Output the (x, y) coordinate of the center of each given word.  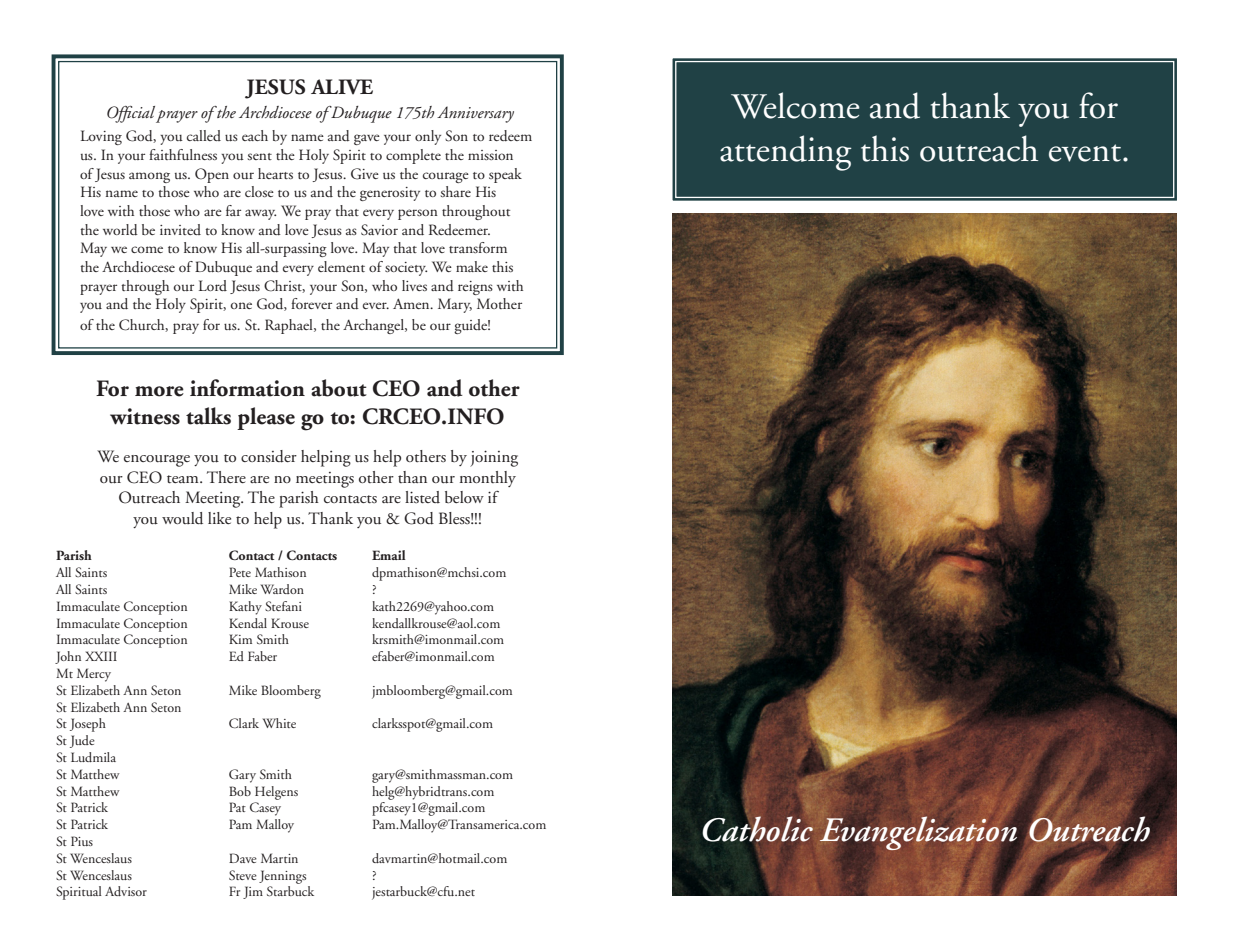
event (1086, 153)
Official (131, 114)
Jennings (282, 877)
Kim (240, 639)
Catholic (758, 829)
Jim (253, 892)
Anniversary (475, 114)
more (159, 391)
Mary (455, 305)
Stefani (283, 606)
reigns (475, 288)
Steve (243, 875)
